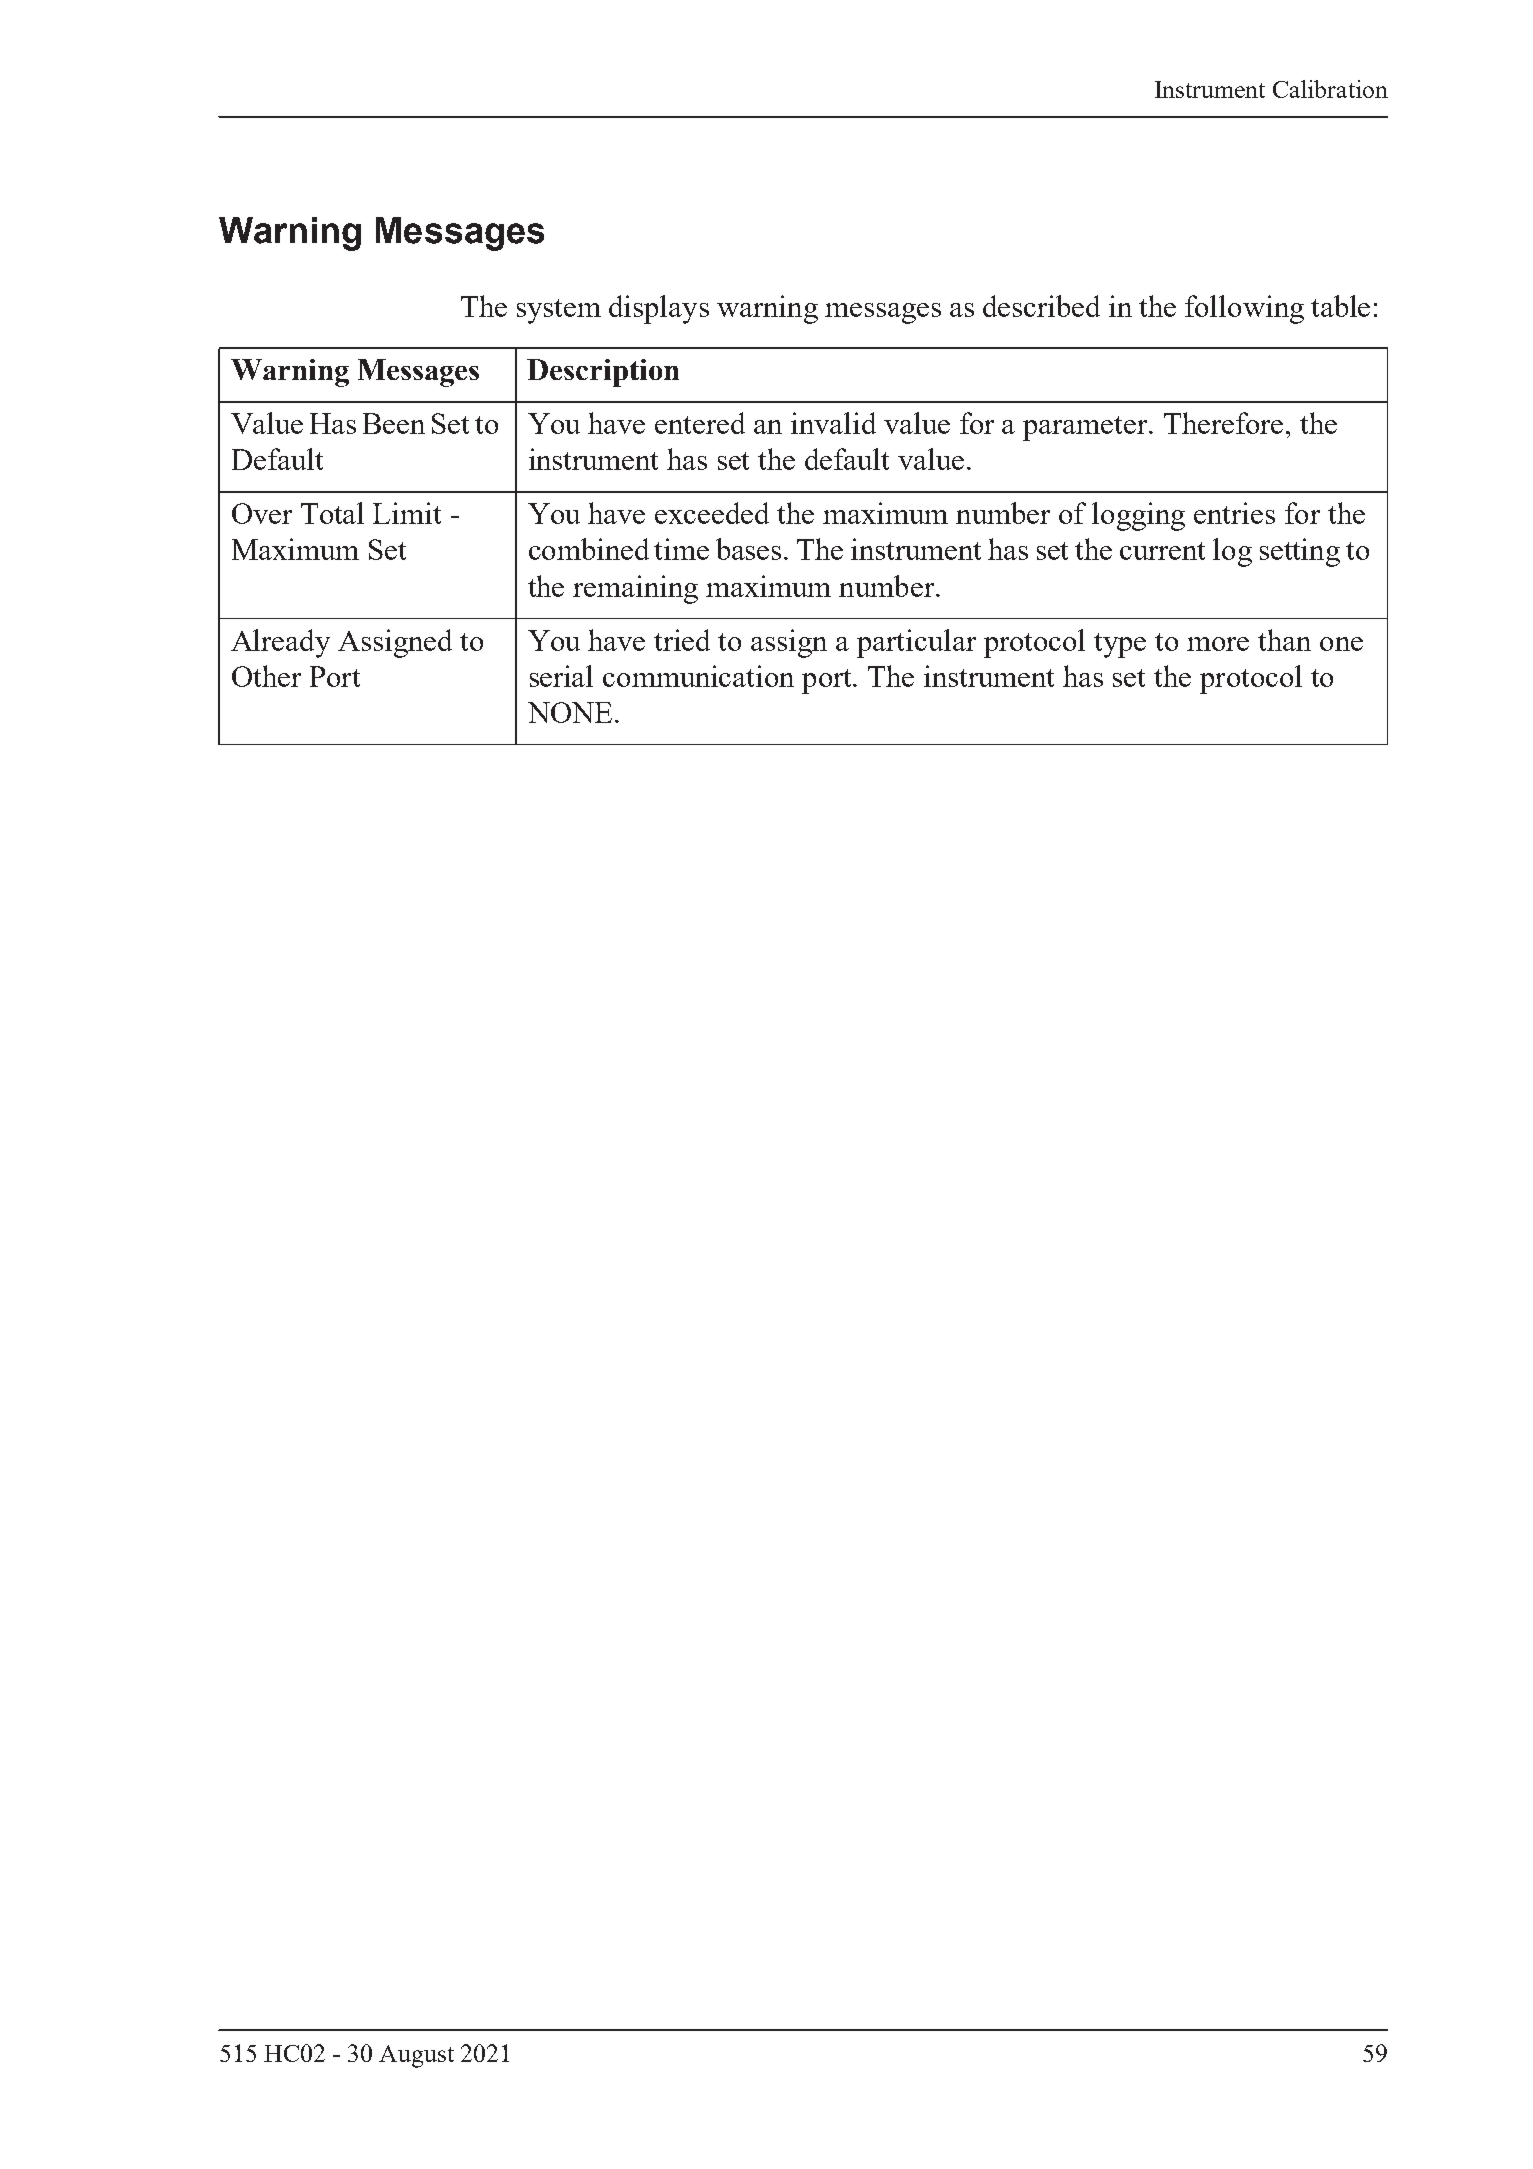 The width and height of the screenshot is (1533, 2169). What do you see at coordinates (570, 712) in the screenshot?
I see `NONE` at bounding box center [570, 712].
